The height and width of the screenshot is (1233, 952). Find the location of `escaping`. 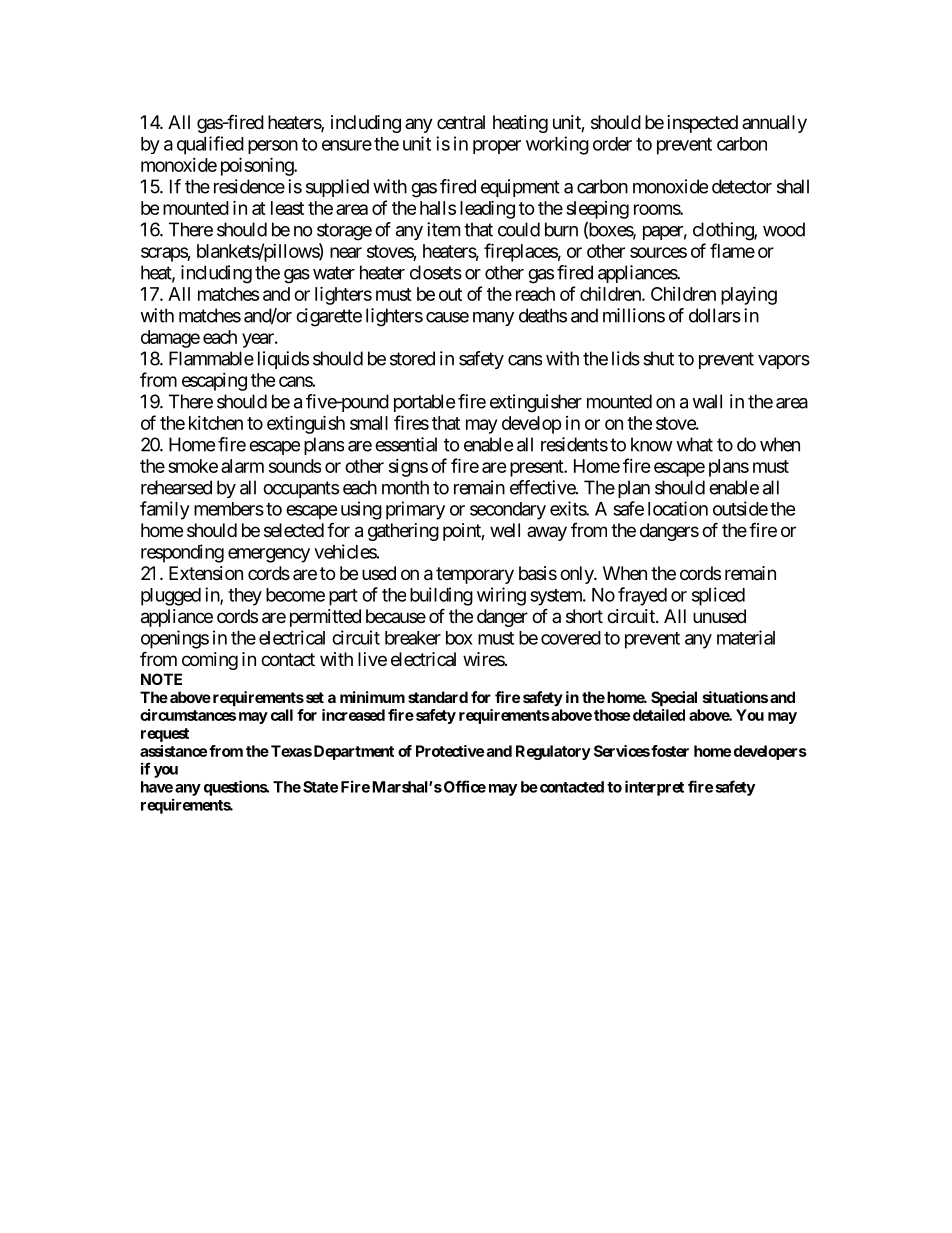

escaping is located at coordinates (214, 382).
